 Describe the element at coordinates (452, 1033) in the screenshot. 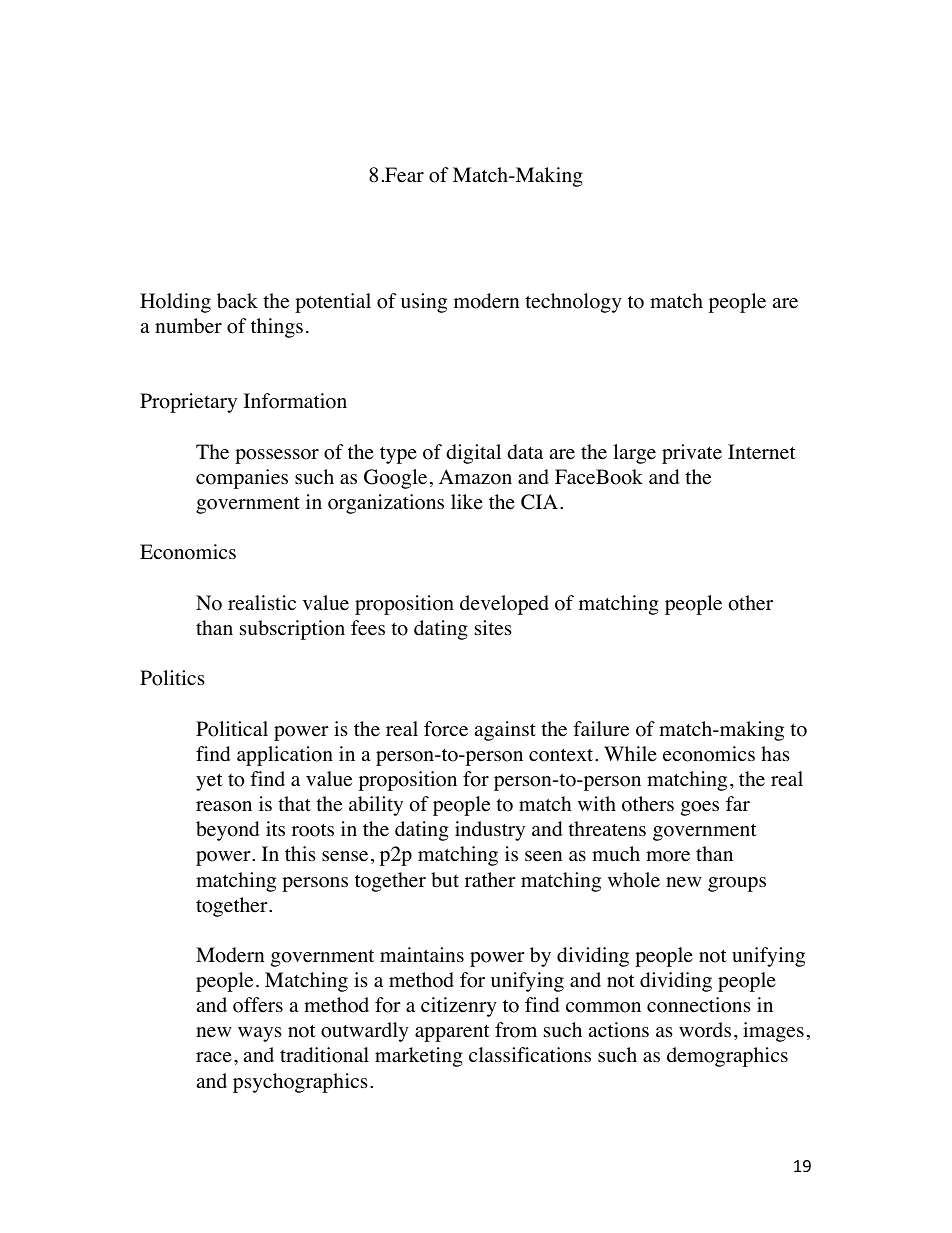

I see `apparent` at that location.
